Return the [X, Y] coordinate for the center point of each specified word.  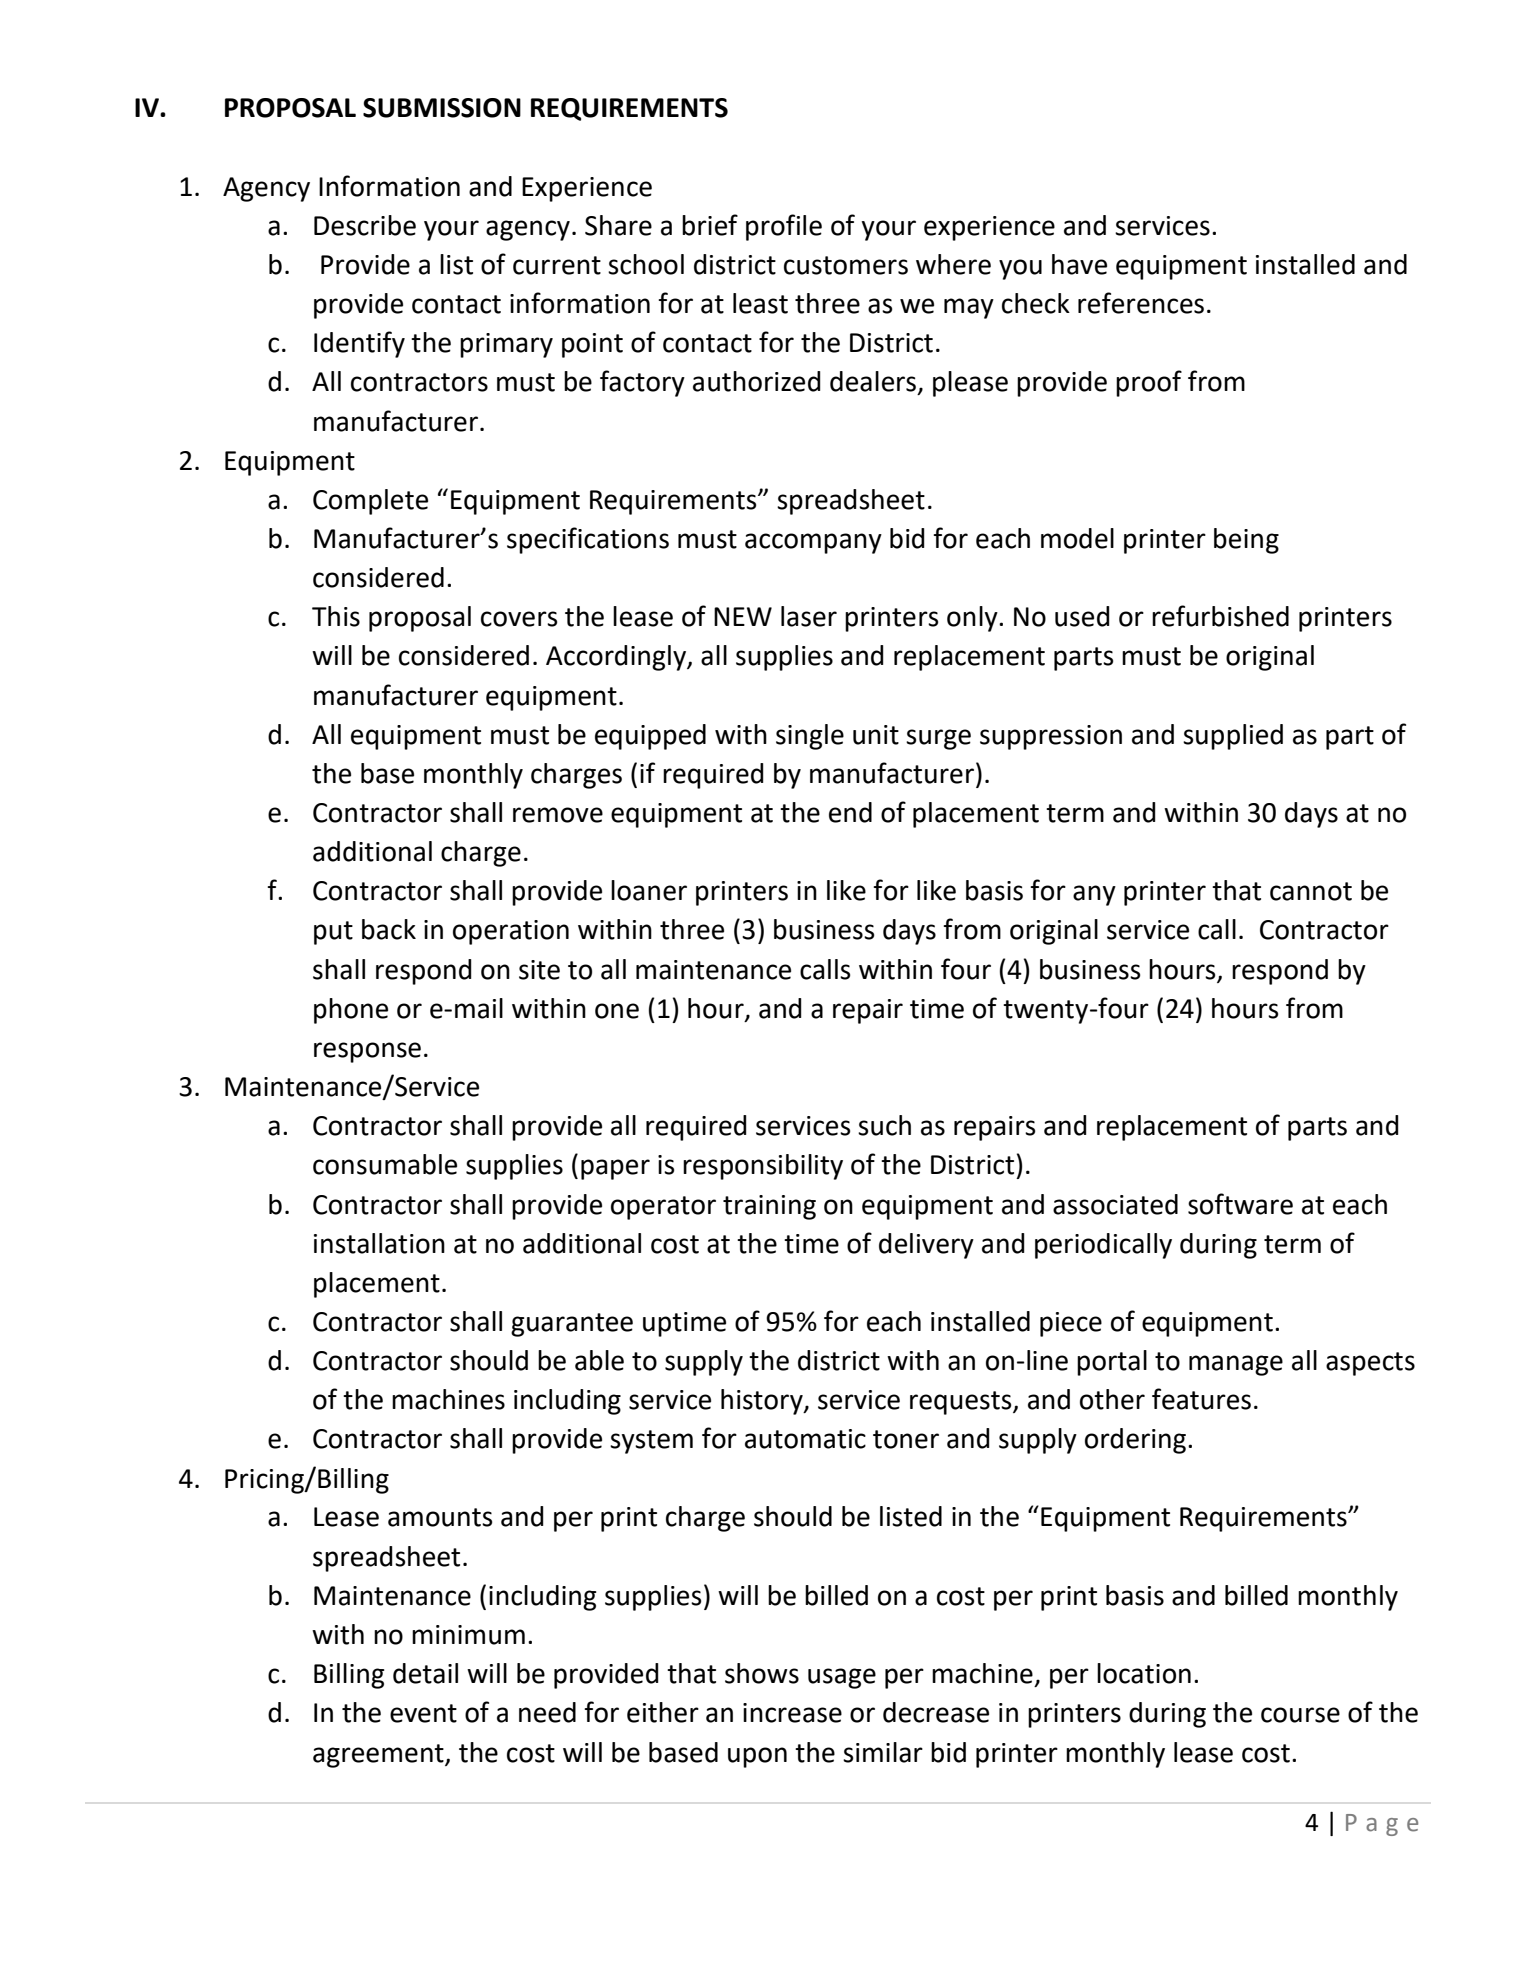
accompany [813, 543]
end [850, 812]
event [423, 1713]
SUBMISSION [442, 108]
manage [1236, 1365]
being [1246, 541]
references [1141, 303]
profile [784, 227]
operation [511, 932]
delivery [926, 1246]
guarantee [572, 1325]
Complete [370, 502]
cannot [1311, 891]
